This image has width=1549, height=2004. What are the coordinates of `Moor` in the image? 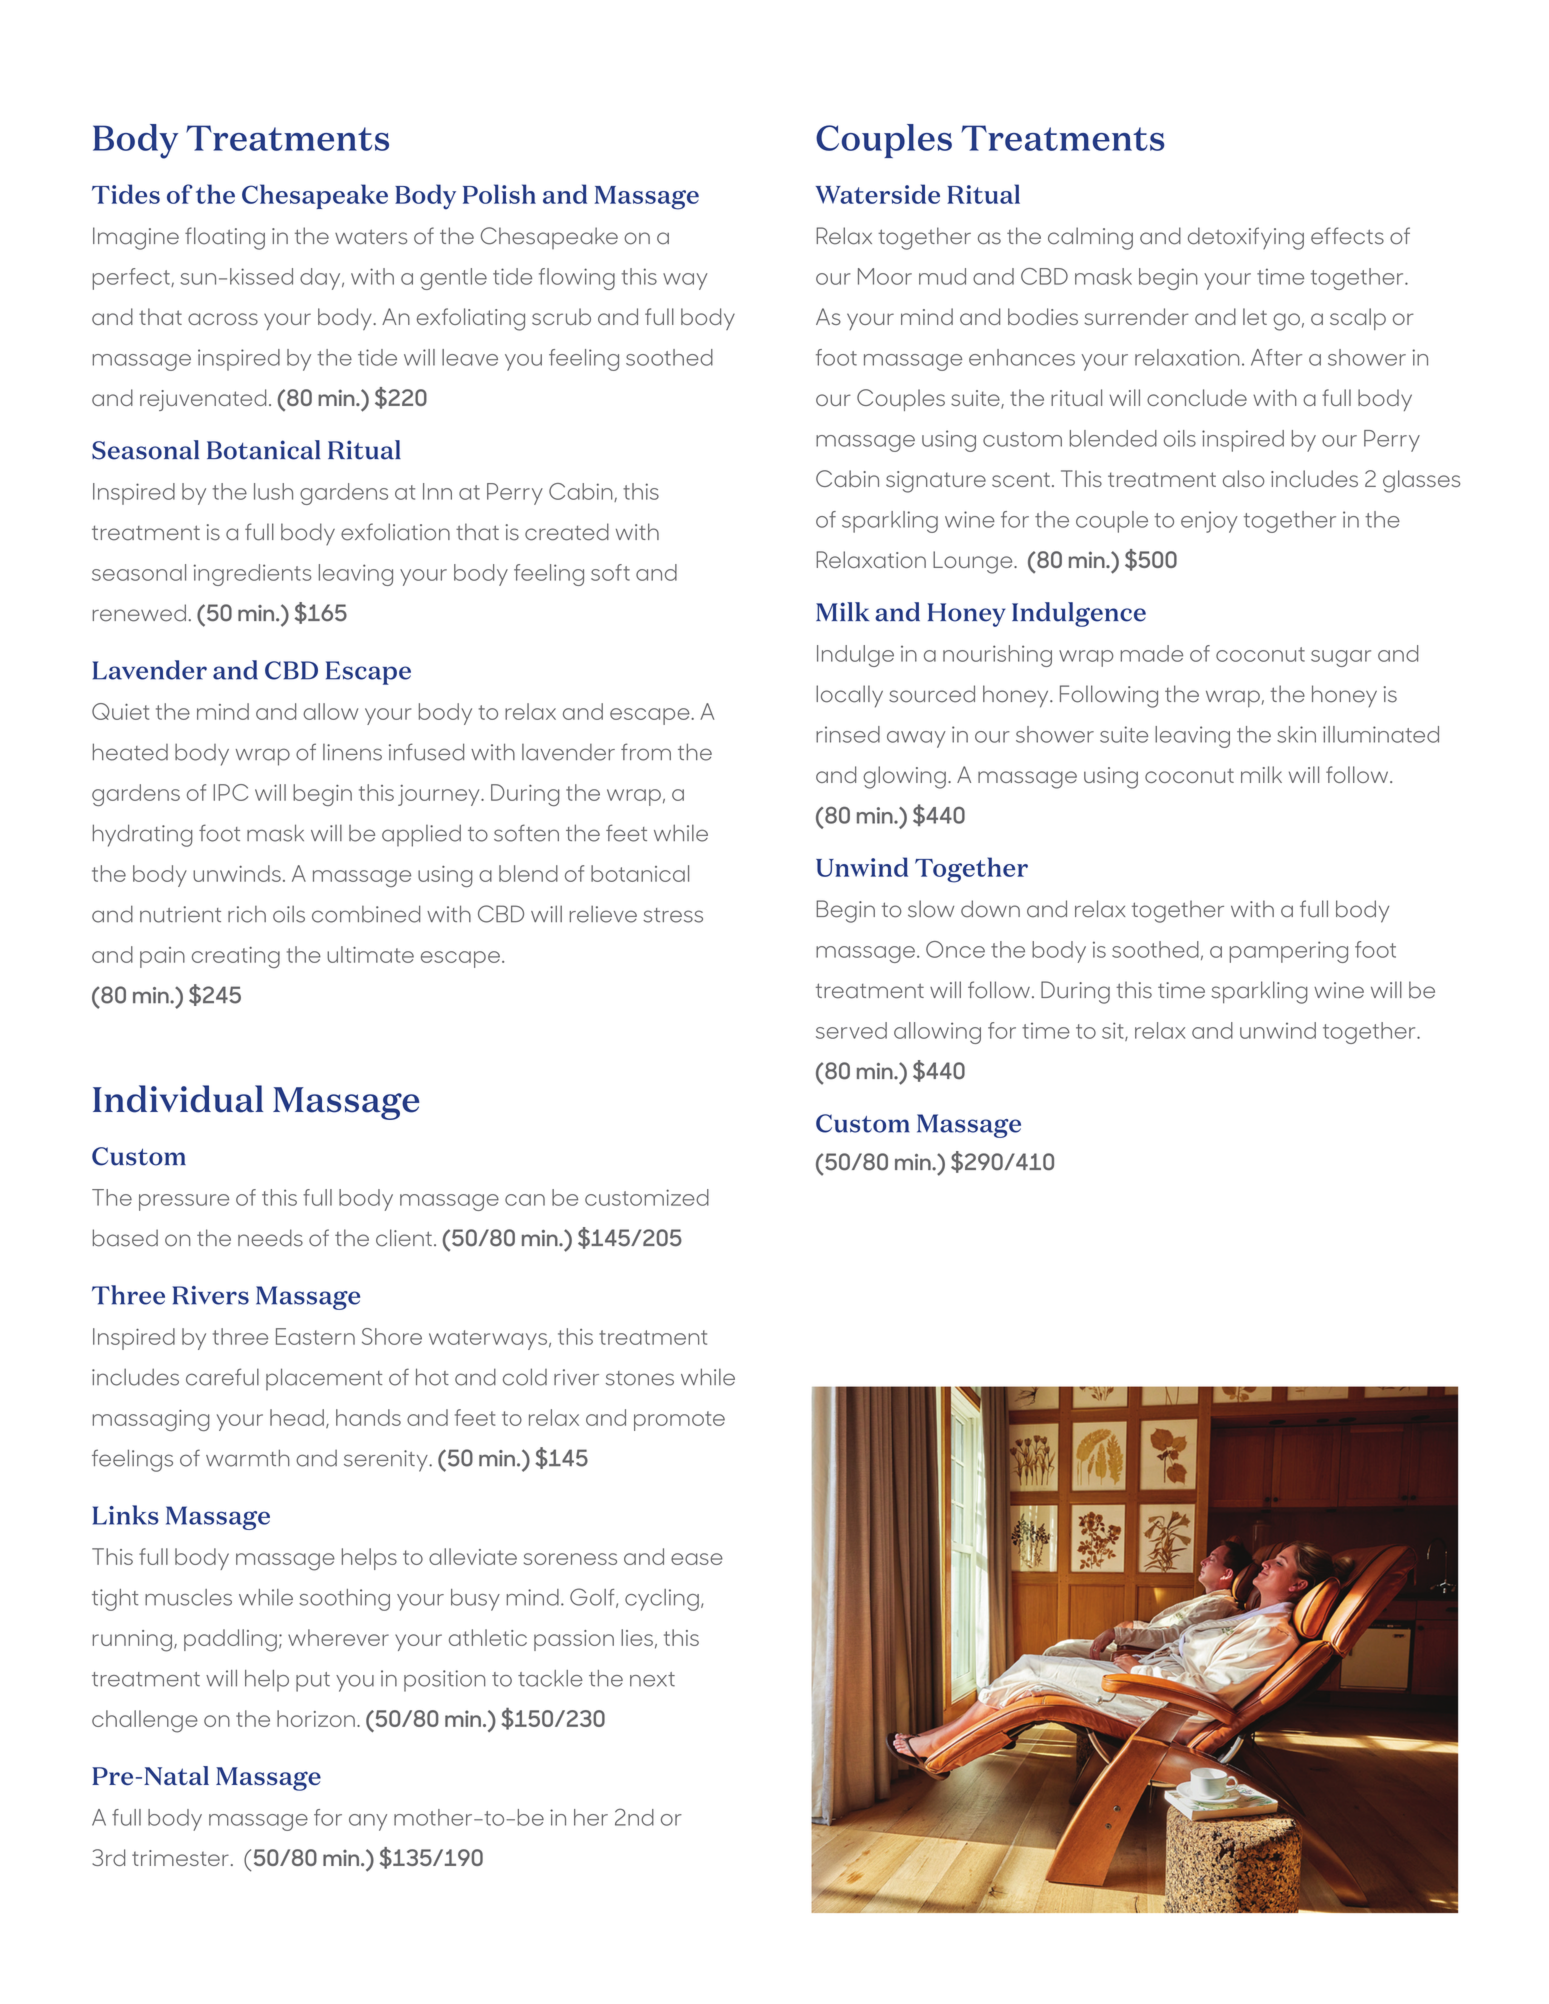 It's located at (885, 276).
